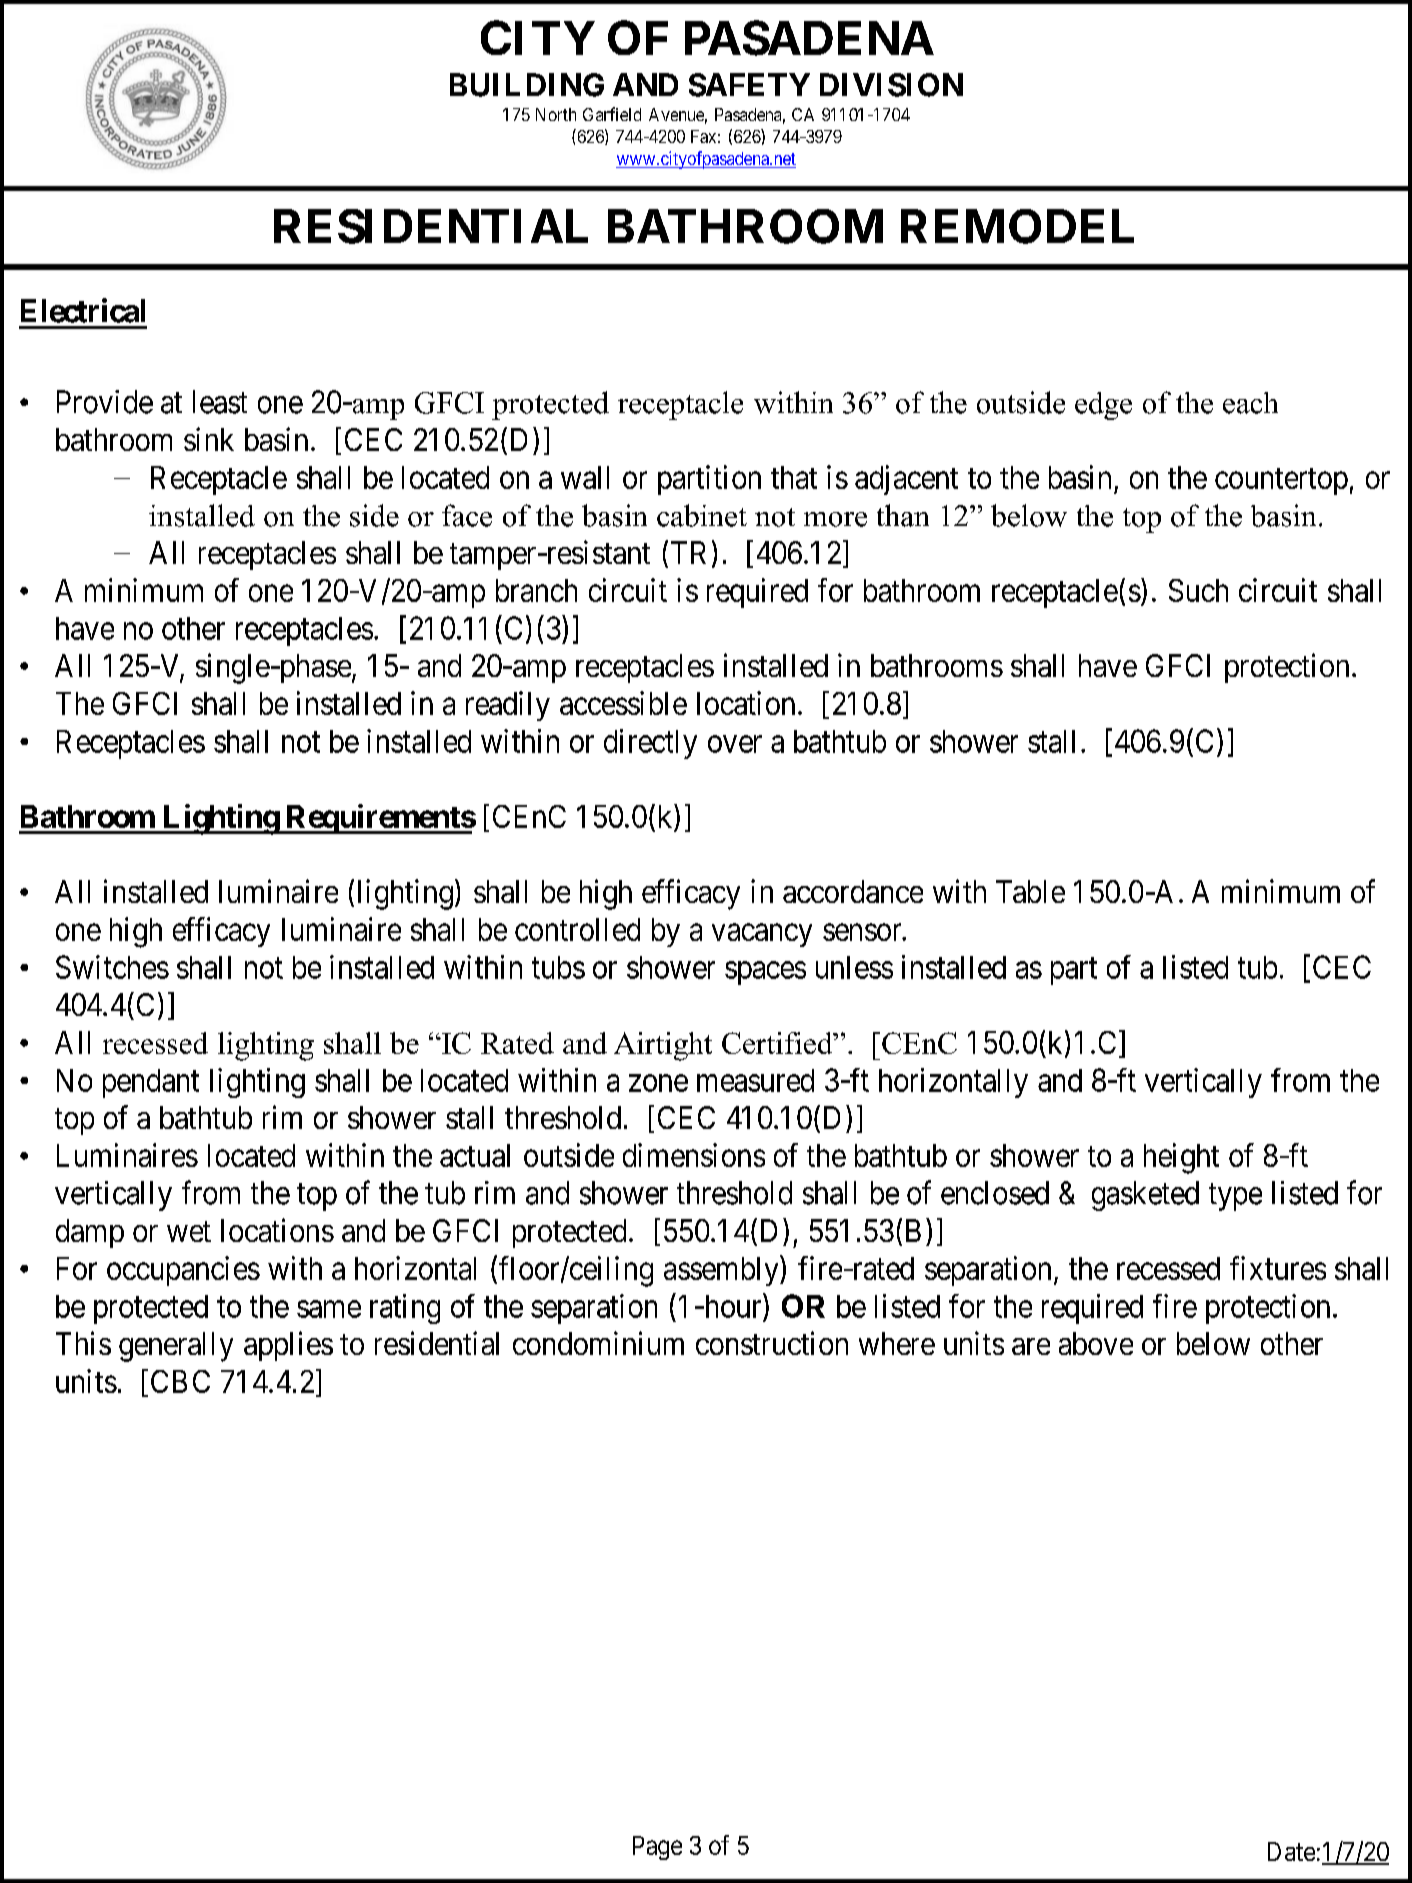 Image resolution: width=1412 pixels, height=1883 pixels. I want to click on REMODEL, so click(1017, 226).
